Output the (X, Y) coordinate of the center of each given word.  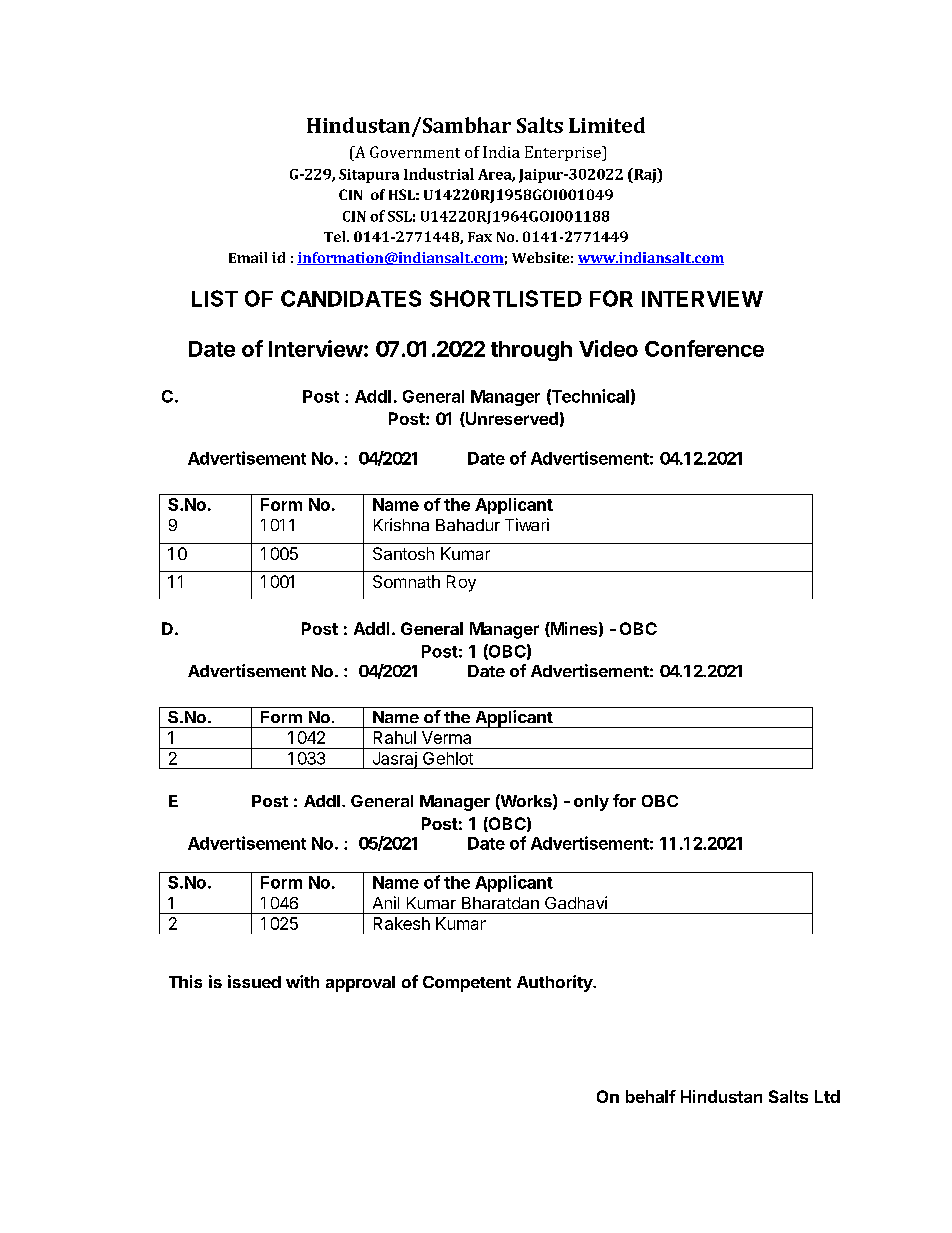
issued (254, 981)
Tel (336, 236)
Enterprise (564, 153)
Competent (467, 984)
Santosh (403, 553)
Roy (461, 583)
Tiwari (527, 524)
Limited (607, 125)
